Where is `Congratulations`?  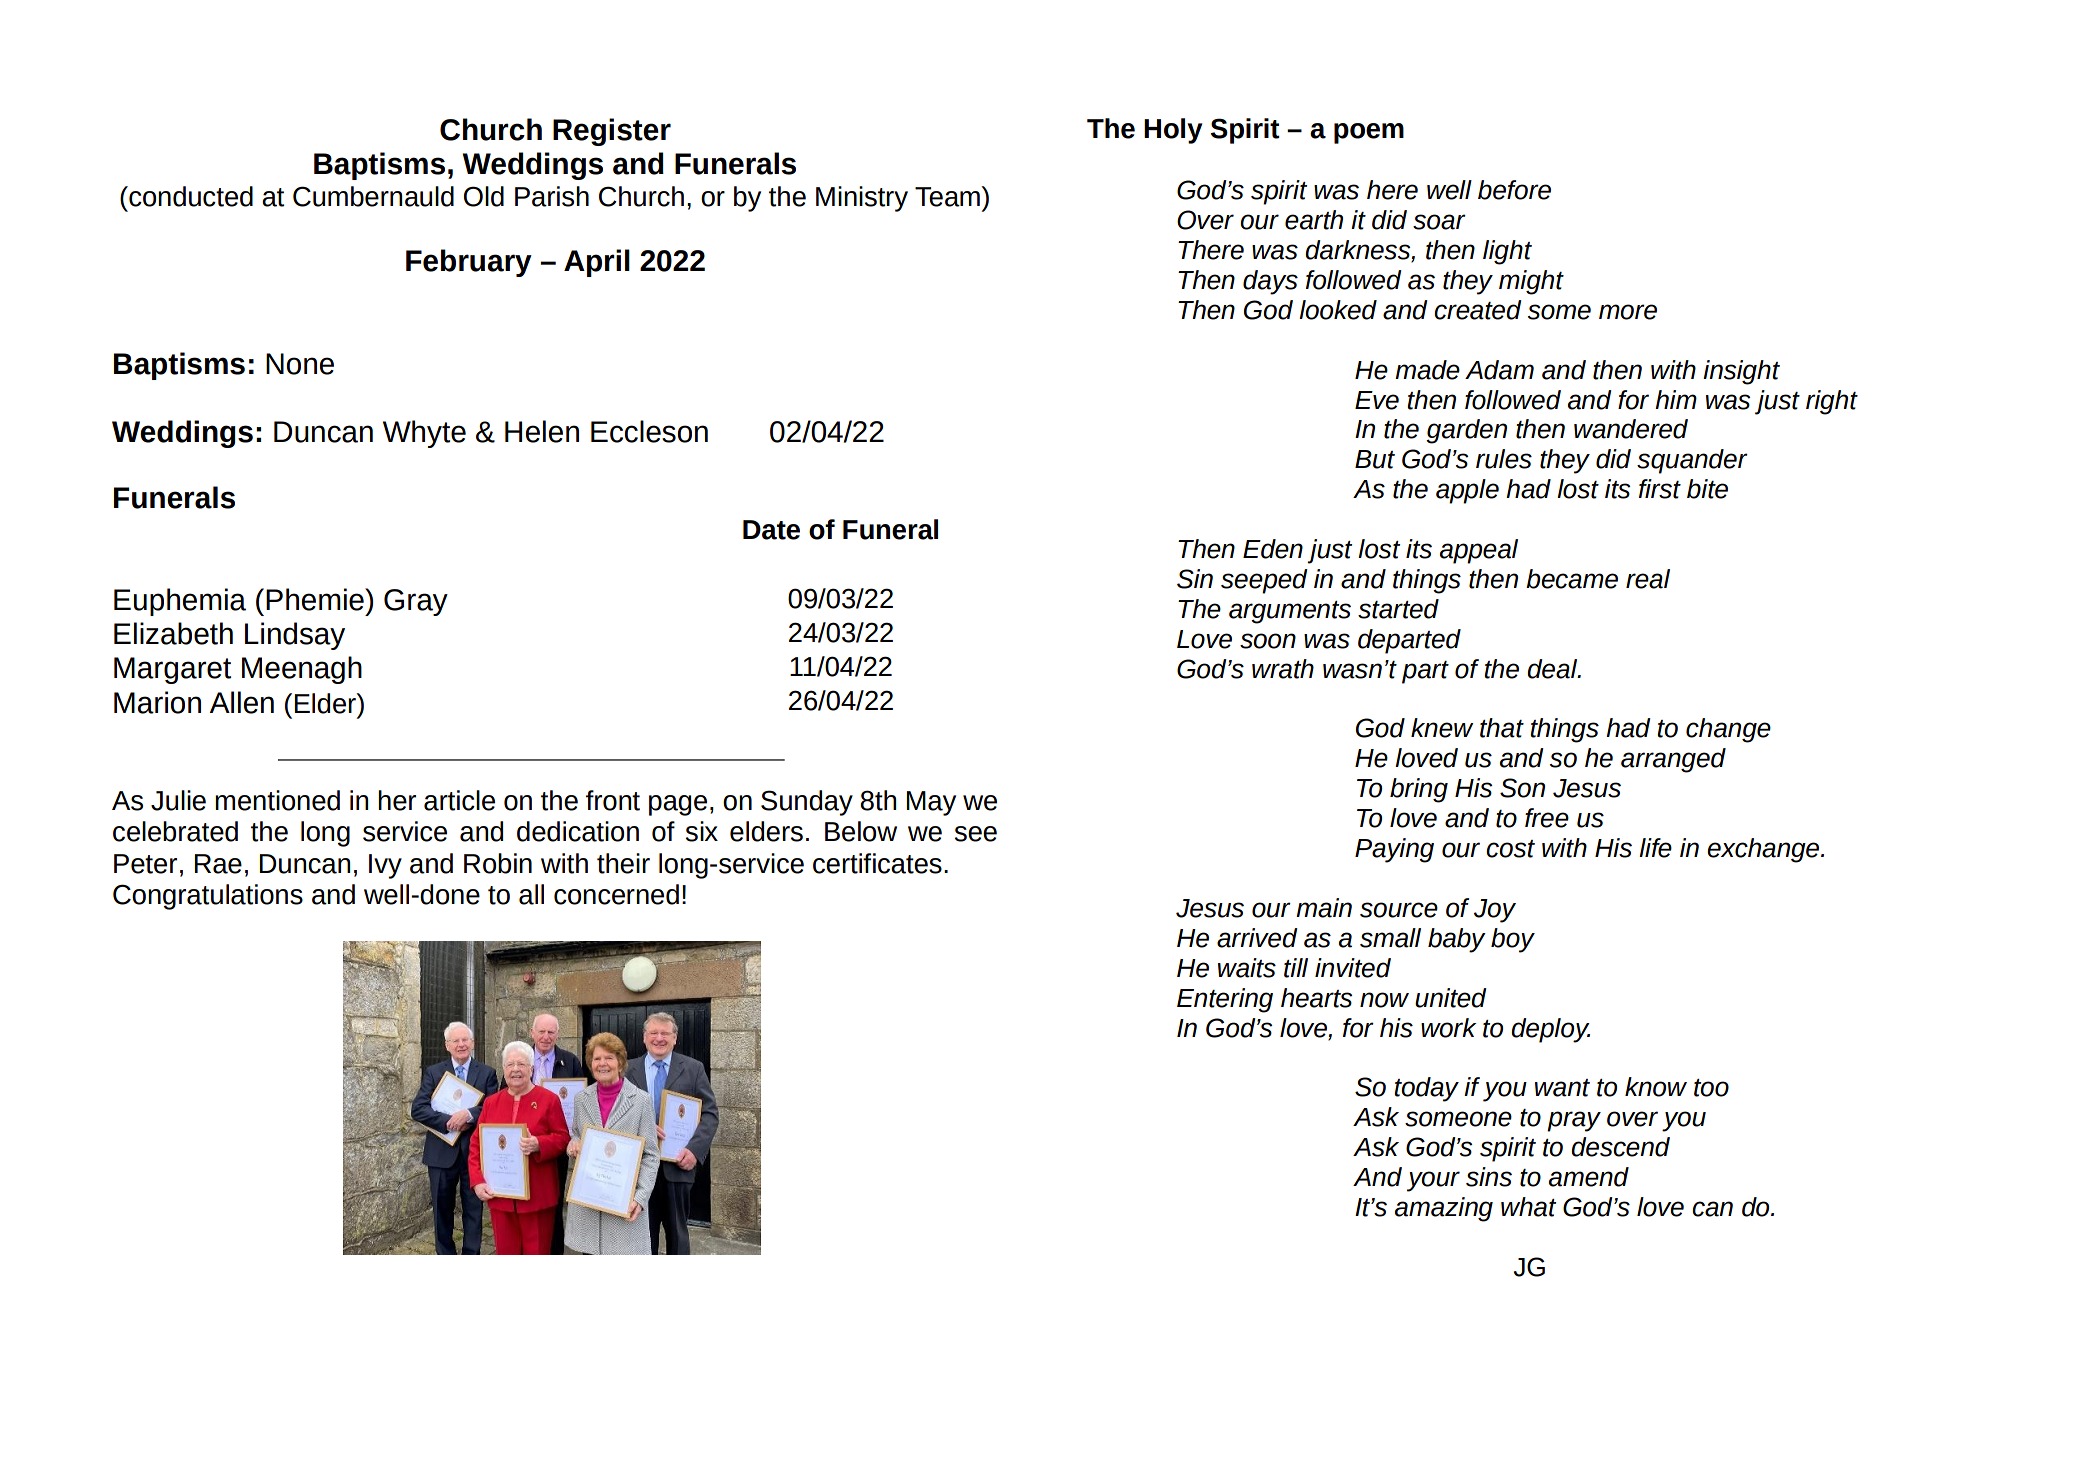
Congratulations is located at coordinates (208, 897).
